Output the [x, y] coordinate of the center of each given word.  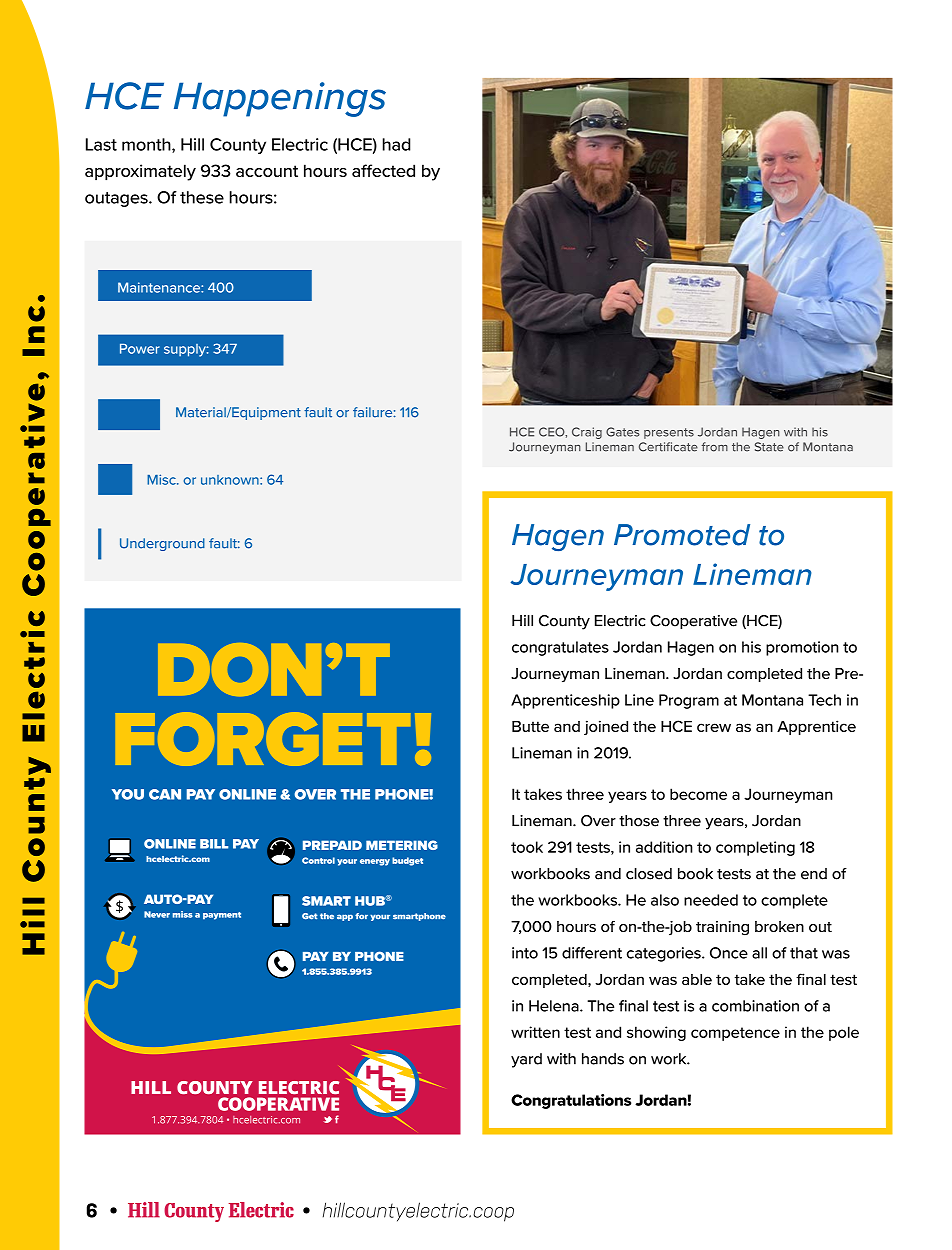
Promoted [682, 535]
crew [714, 727]
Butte [530, 726]
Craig [587, 433]
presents [669, 433]
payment [222, 916]
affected [383, 170]
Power [140, 349]
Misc [162, 479]
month [147, 145]
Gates [623, 432]
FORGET [263, 739]
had [397, 144]
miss [183, 914]
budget [407, 861]
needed [711, 900]
